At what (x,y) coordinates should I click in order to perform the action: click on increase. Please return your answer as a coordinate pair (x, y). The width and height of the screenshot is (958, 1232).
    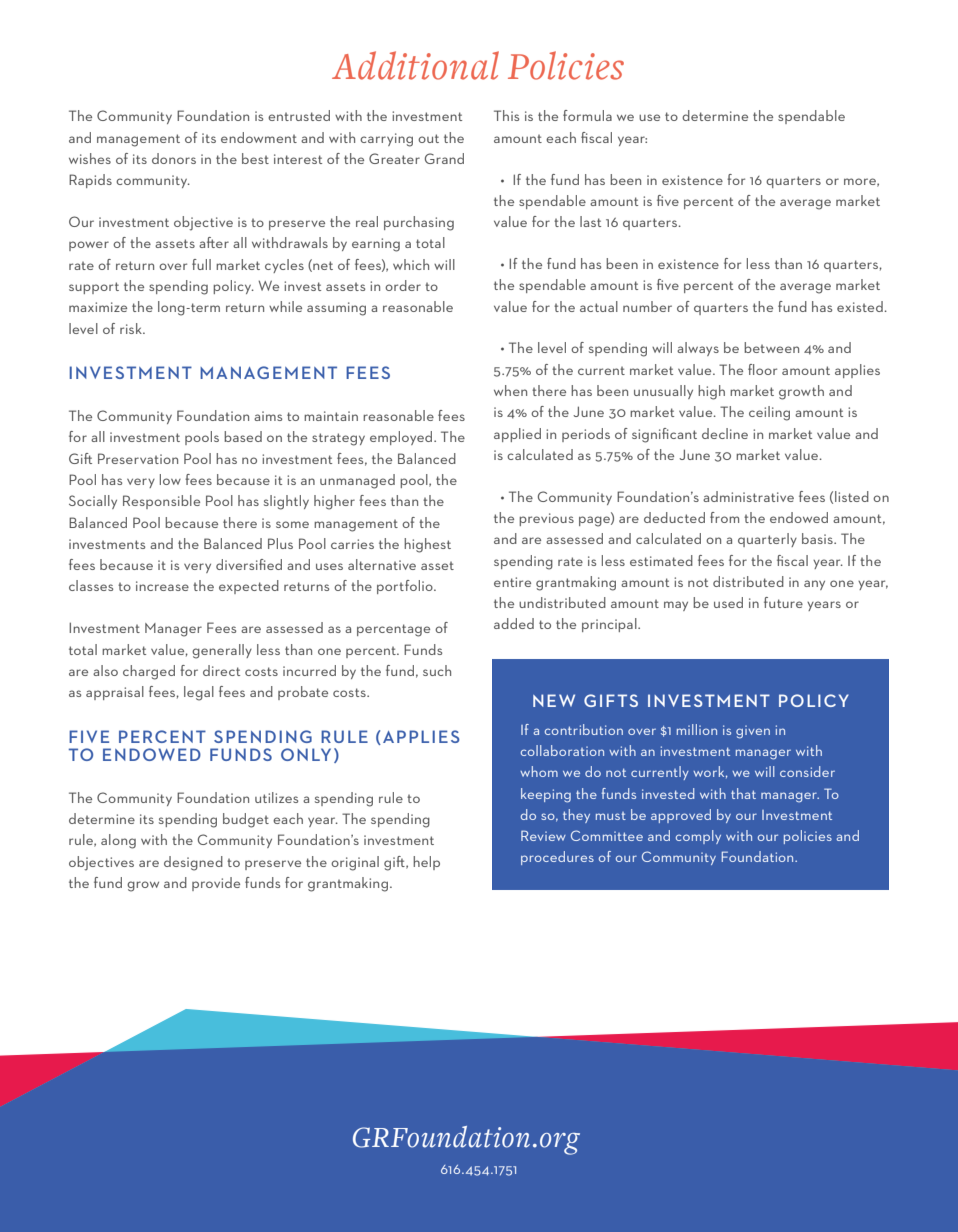
    Looking at the image, I should click on (162, 586).
